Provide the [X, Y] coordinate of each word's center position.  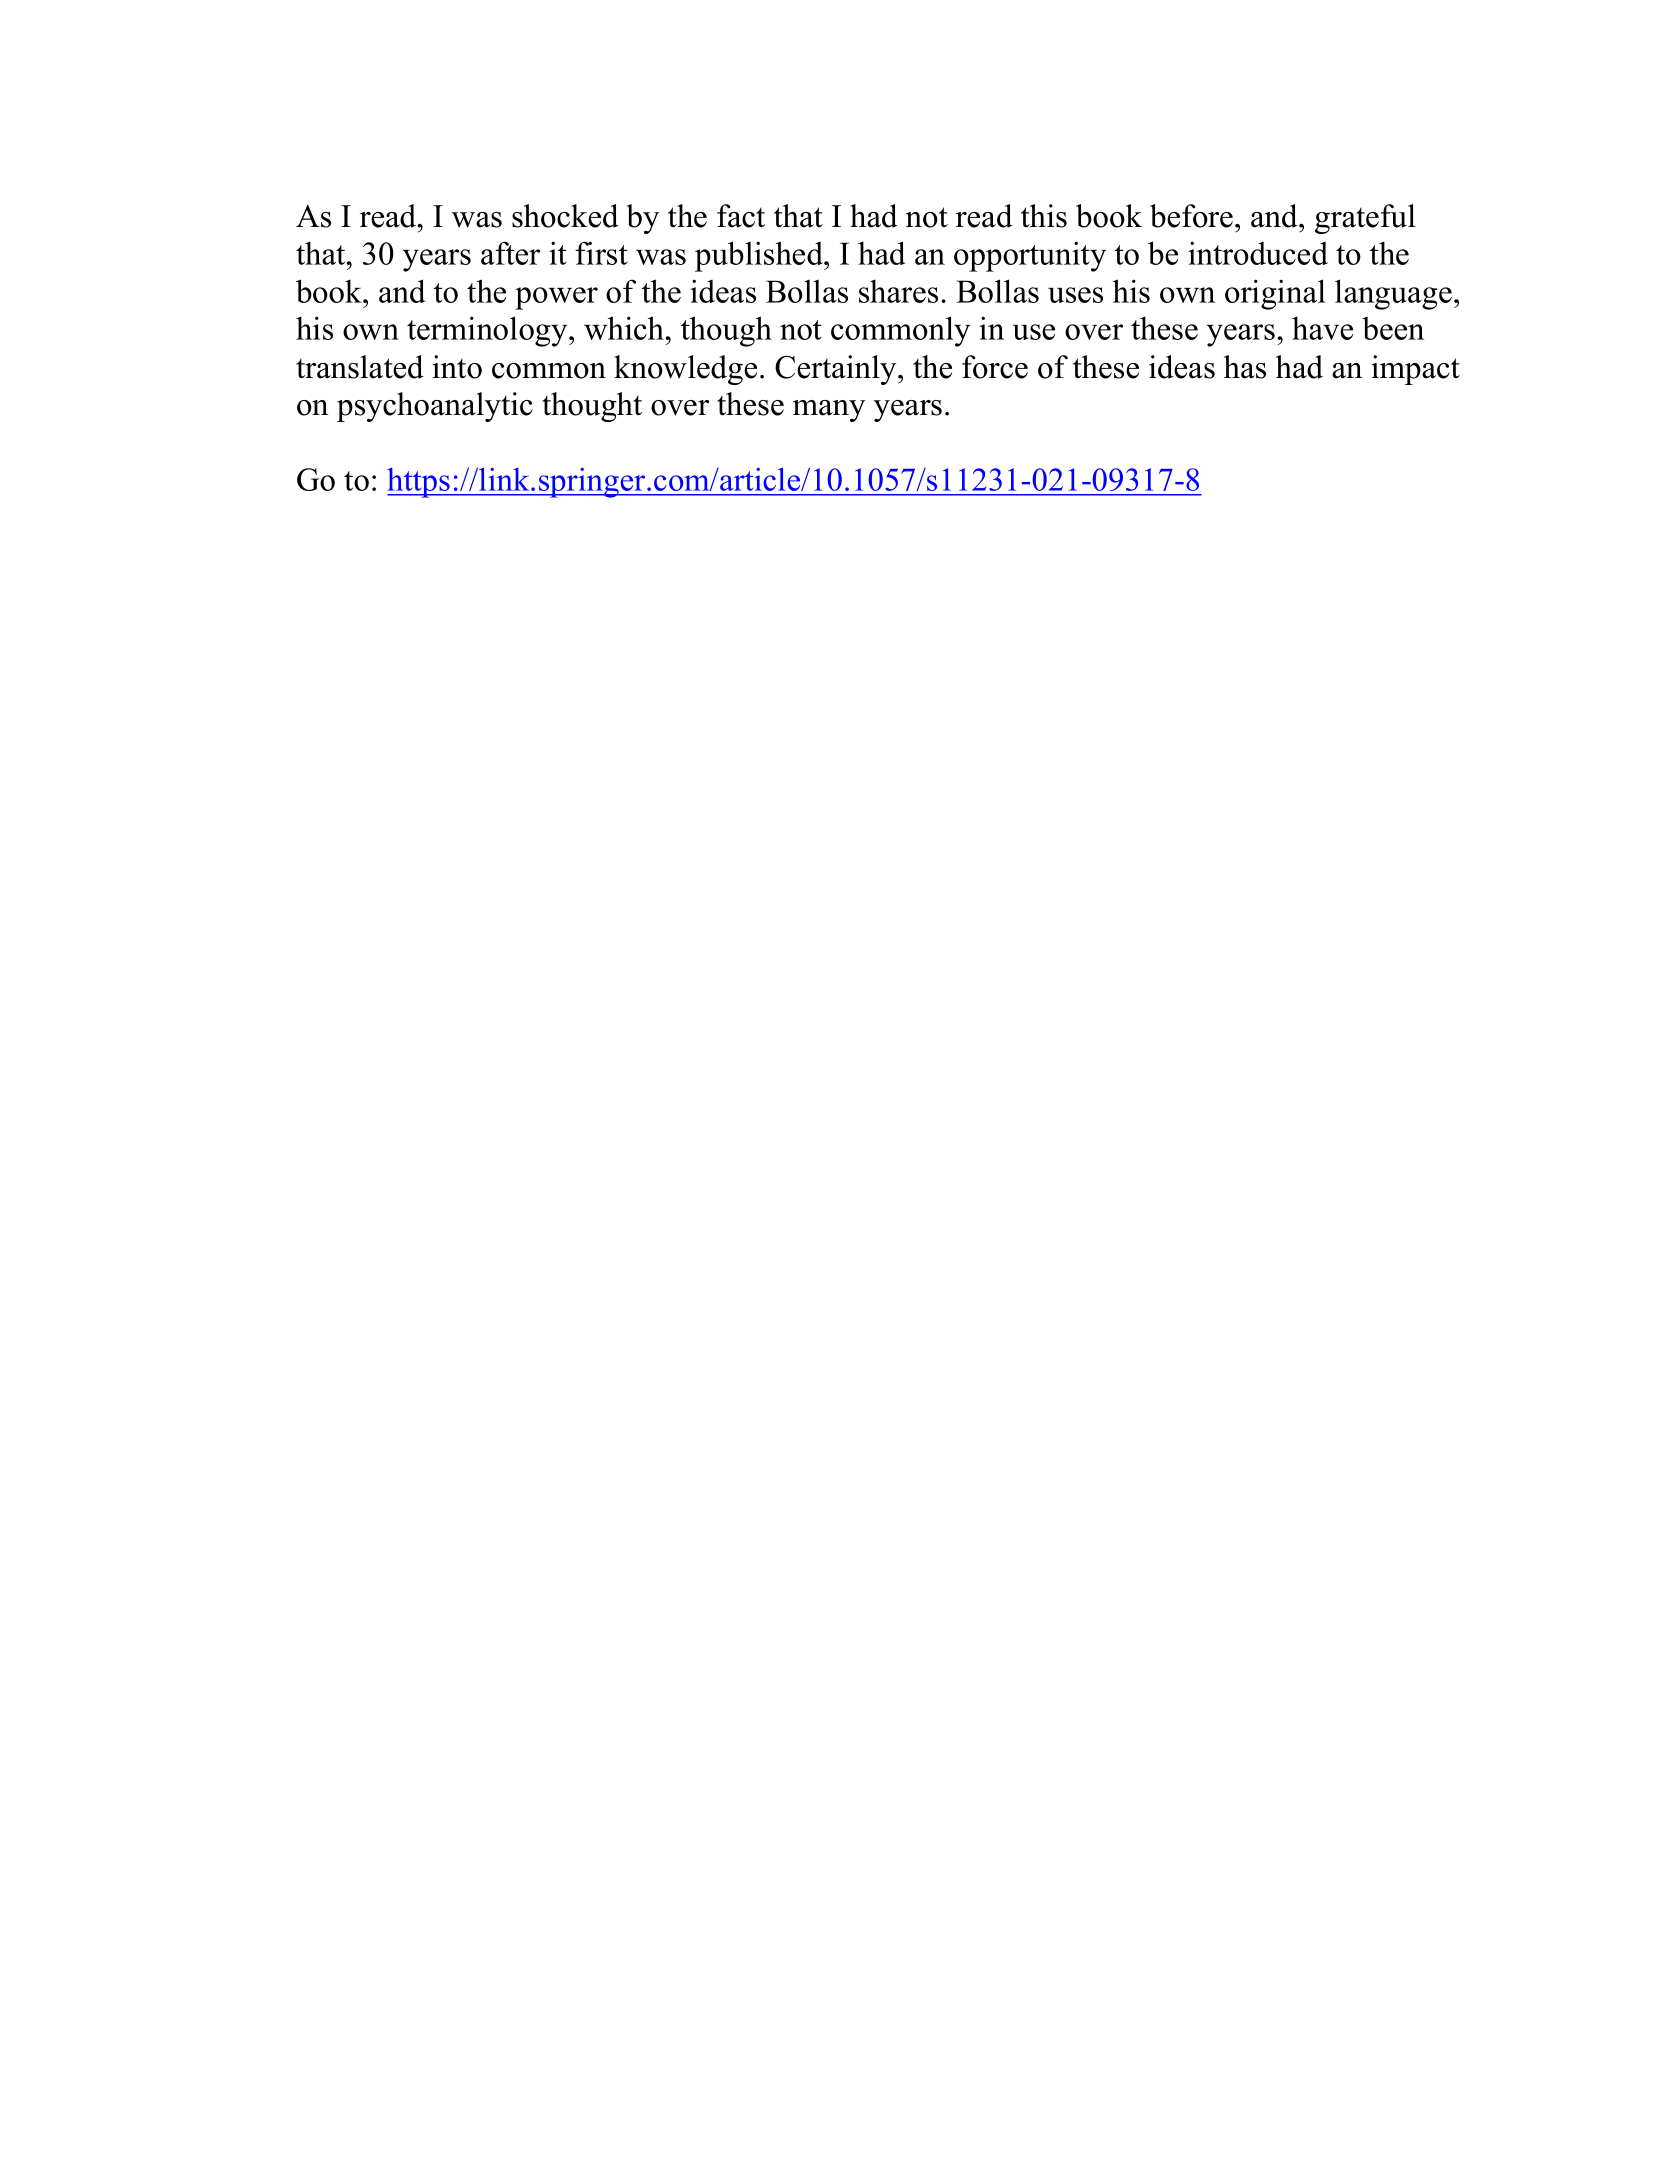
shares [898, 291]
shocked [565, 216]
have [1322, 328]
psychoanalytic [435, 407]
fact [741, 216]
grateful [1365, 219]
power [556, 298]
